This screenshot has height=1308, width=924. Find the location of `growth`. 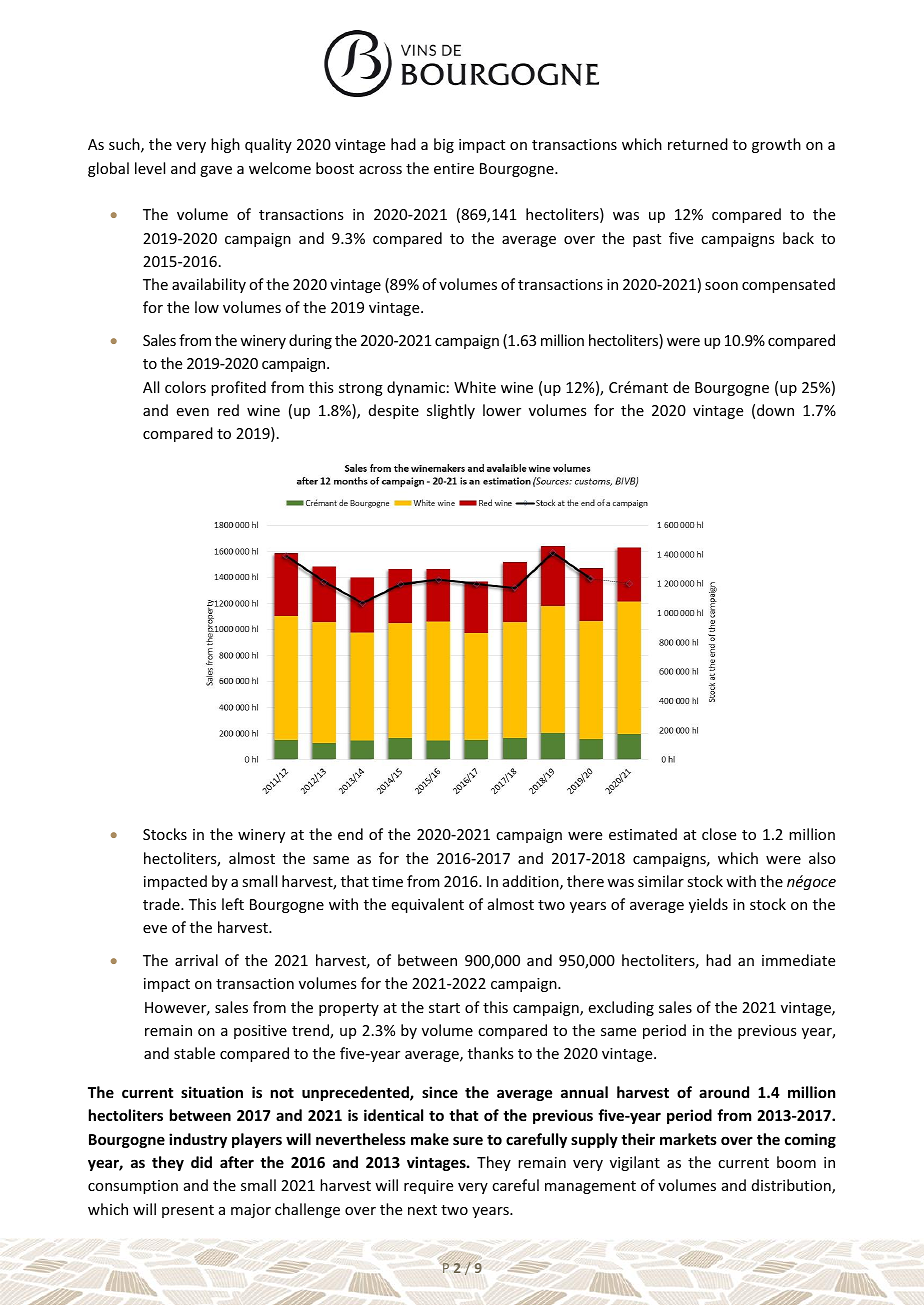

growth is located at coordinates (776, 145).
